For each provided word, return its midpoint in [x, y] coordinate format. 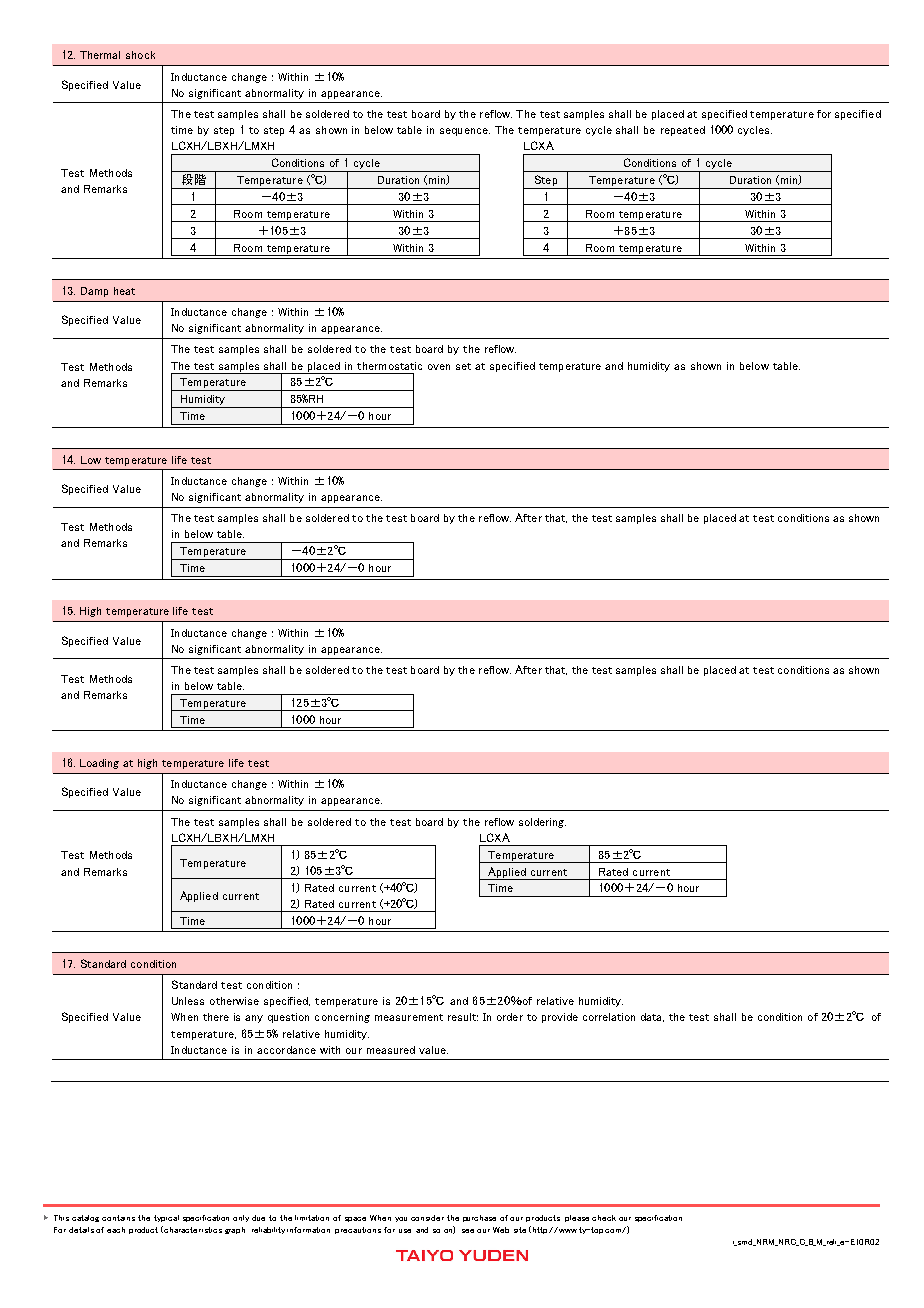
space [355, 1219]
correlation [609, 1017]
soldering [542, 823]
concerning [342, 1018]
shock [140, 55]
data [652, 1017]
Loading [99, 764]
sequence [465, 132]
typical [166, 1218]
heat [124, 291]
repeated [683, 131]
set [463, 366]
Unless [188, 1001]
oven [439, 367]
